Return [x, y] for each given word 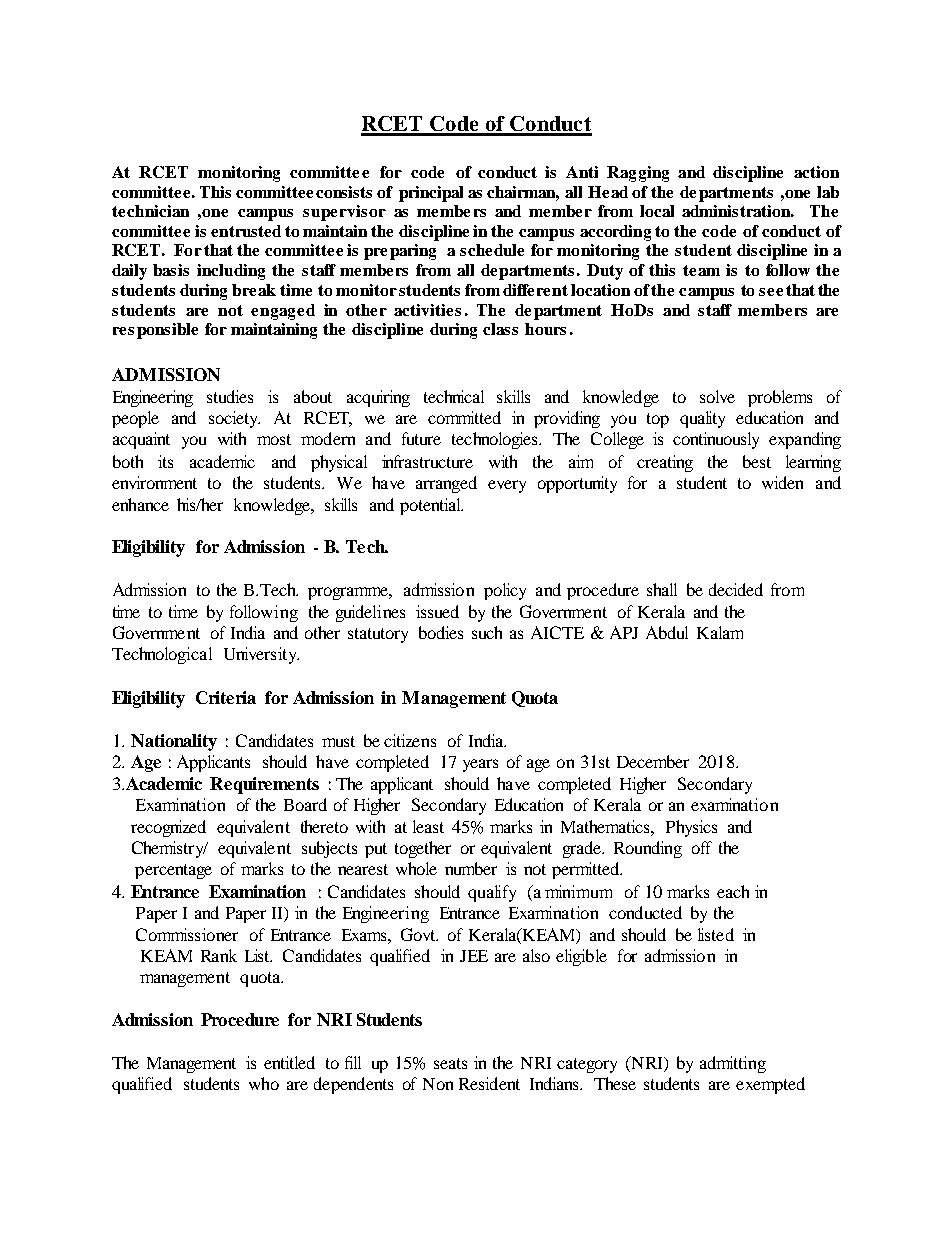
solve [717, 396]
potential [431, 506]
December [653, 761]
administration [738, 211]
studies [230, 396]
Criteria [226, 697]
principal [431, 194]
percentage [173, 871]
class [500, 329]
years [480, 765]
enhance [140, 504]
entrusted [246, 231]
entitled [289, 1062]
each [733, 891]
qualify [492, 893]
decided [736, 589]
